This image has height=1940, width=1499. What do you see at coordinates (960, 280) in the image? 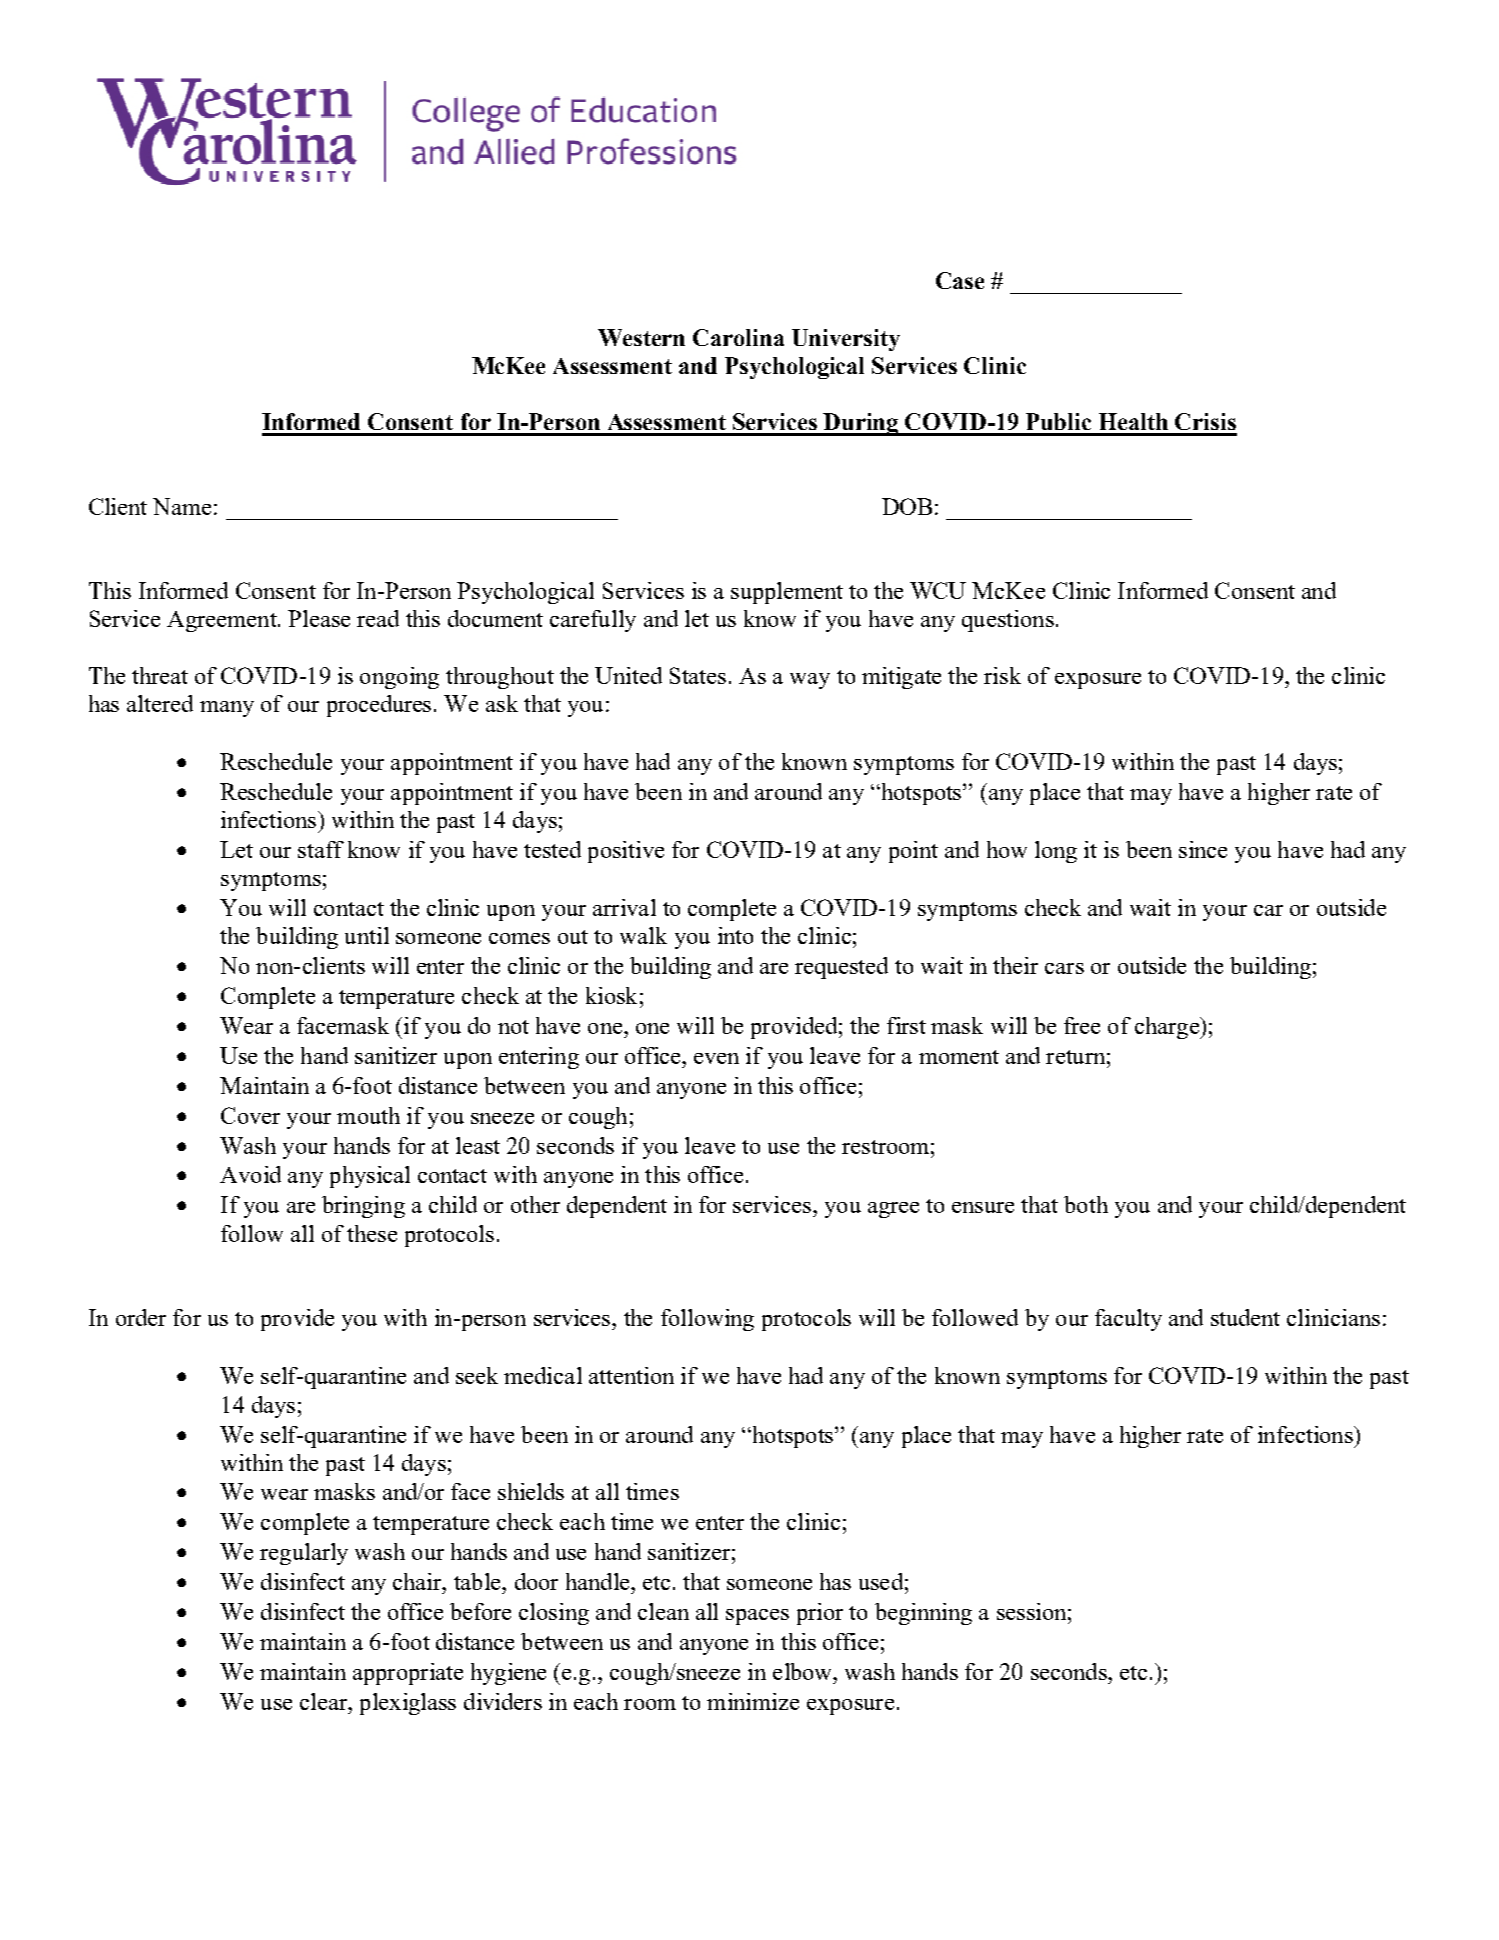
I see `Case` at bounding box center [960, 280].
